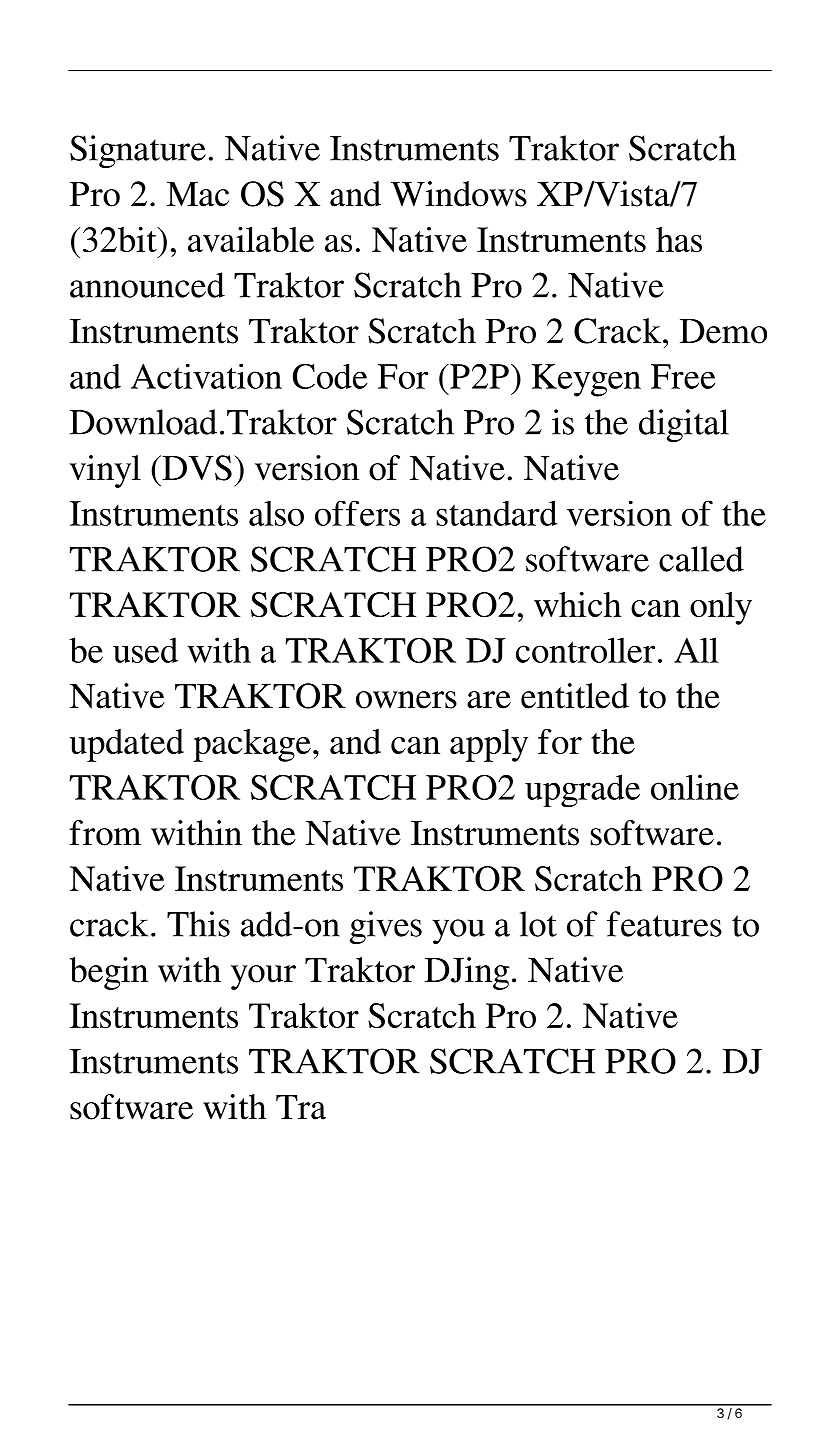 The image size is (840, 1451). What do you see at coordinates (701, 559) in the screenshot?
I see `called` at bounding box center [701, 559].
